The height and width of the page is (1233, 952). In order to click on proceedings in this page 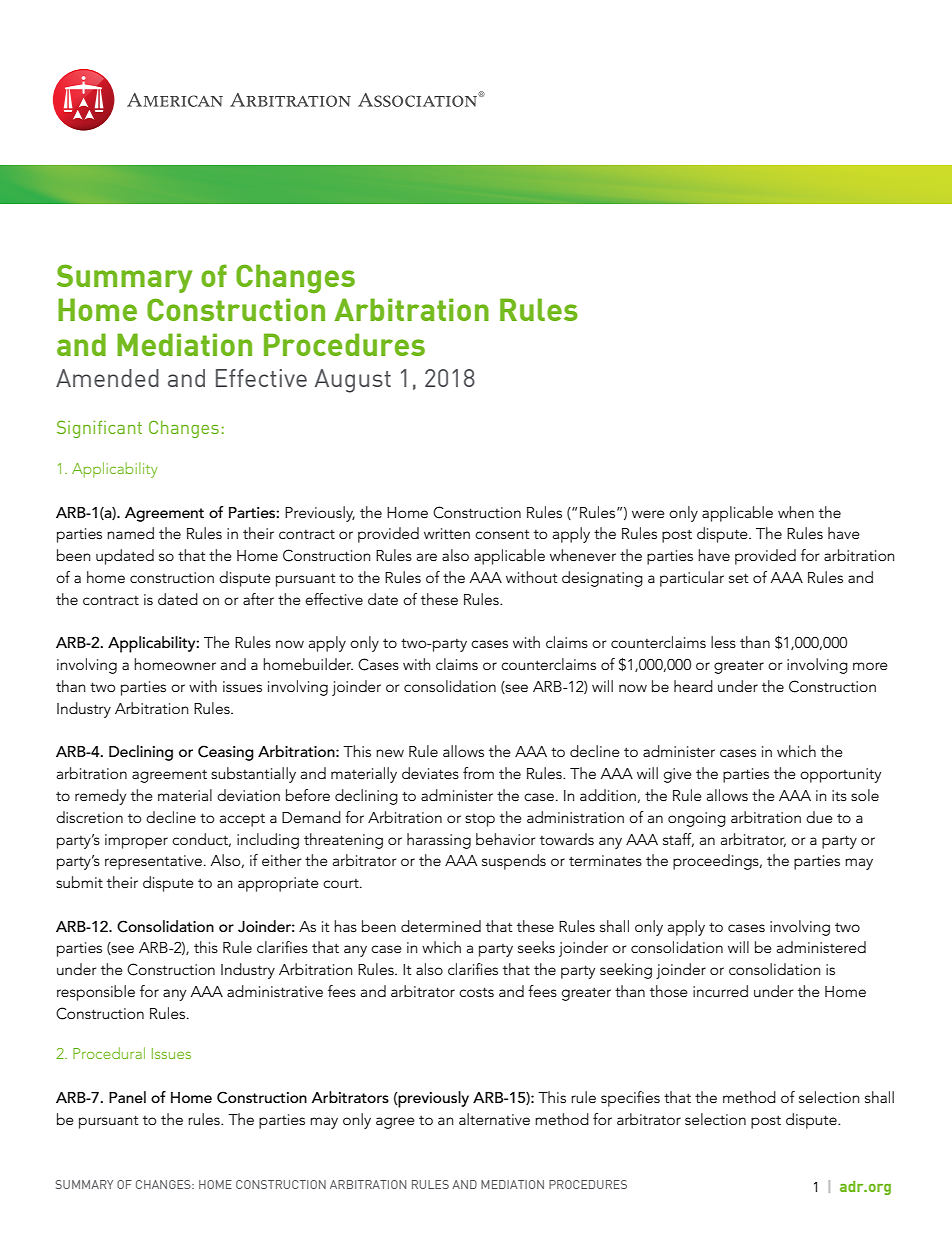, I will do `click(717, 862)`.
